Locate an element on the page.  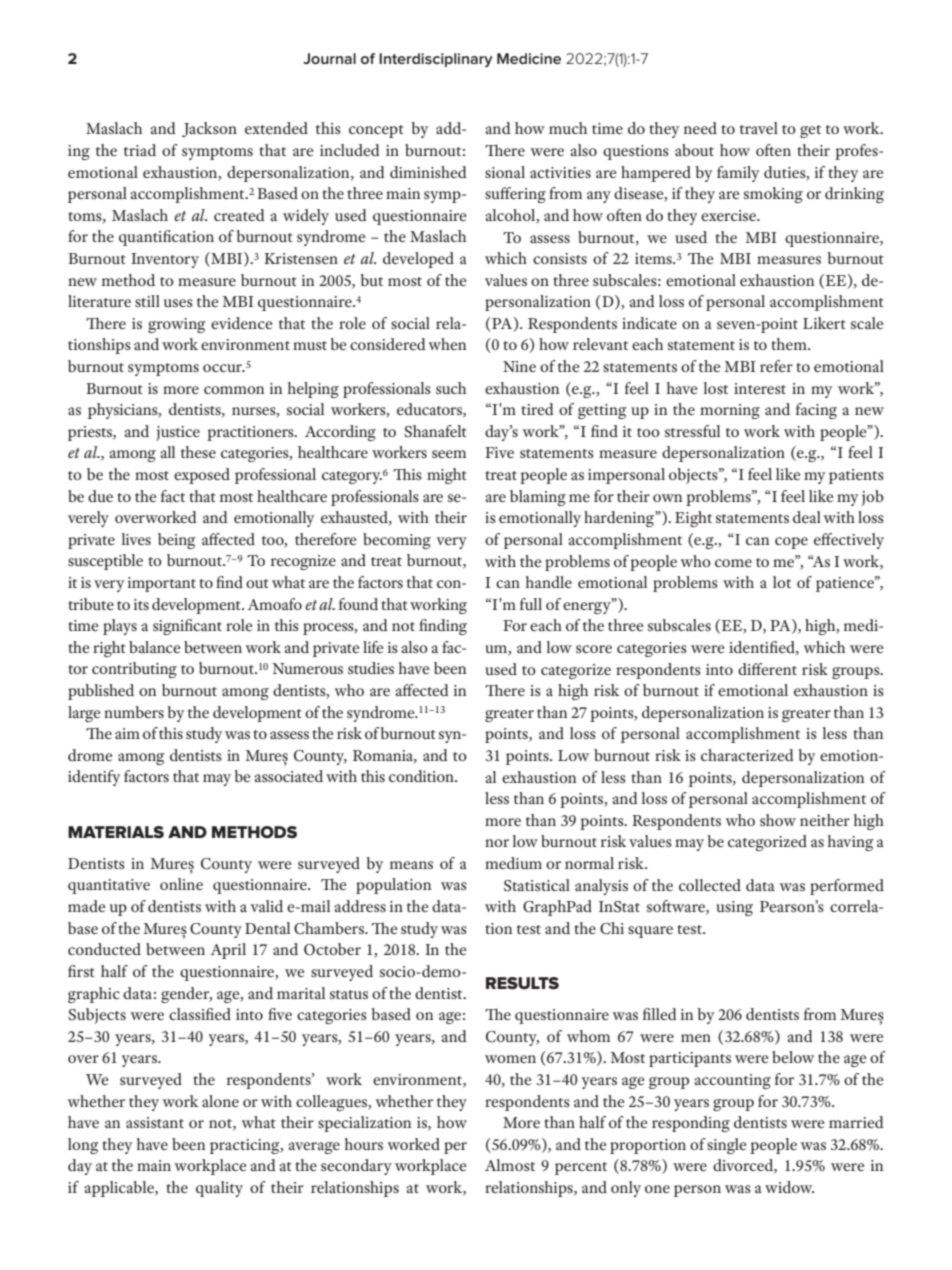
Interdisciplinary is located at coordinates (436, 60).
